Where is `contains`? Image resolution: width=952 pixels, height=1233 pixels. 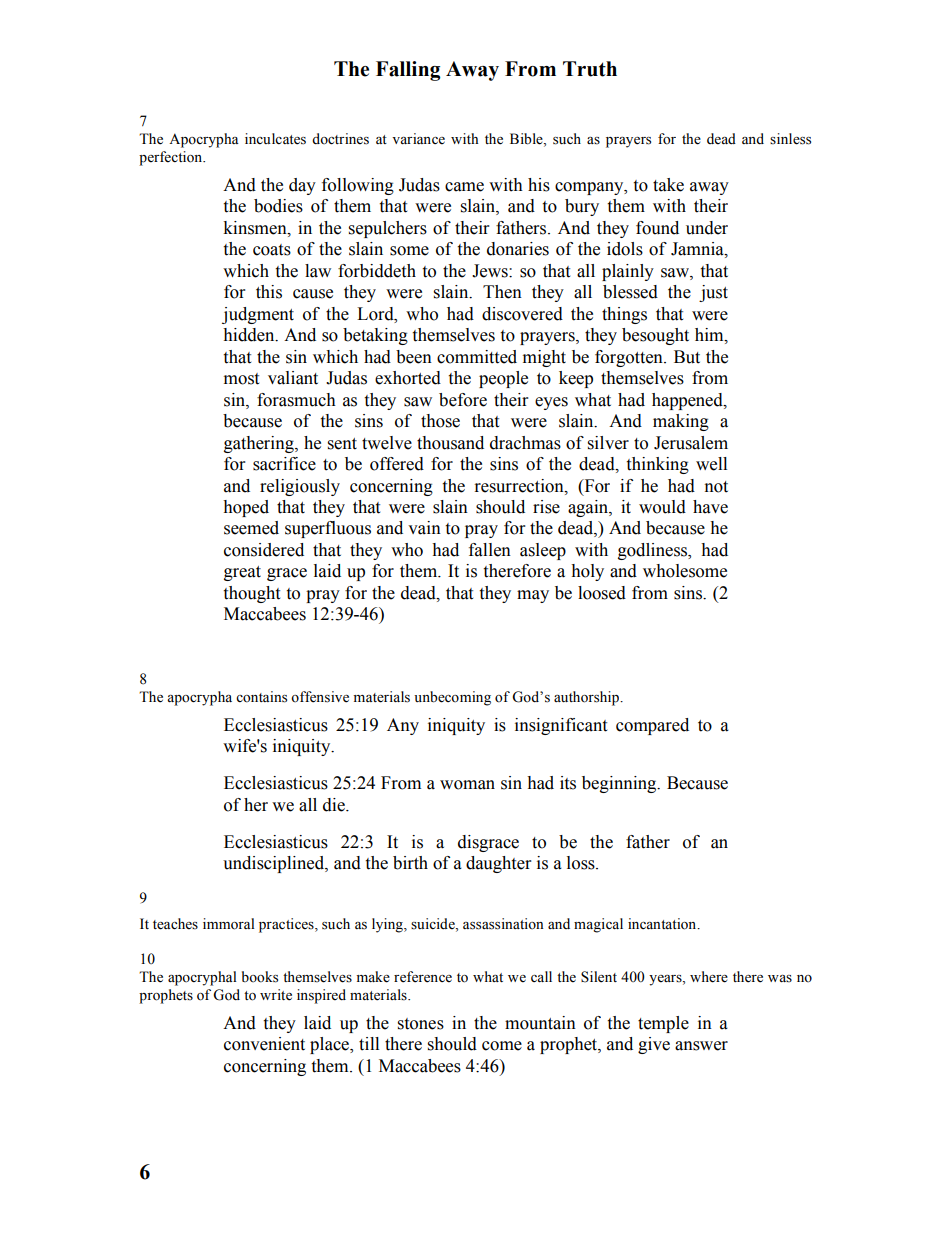 contains is located at coordinates (261, 697).
